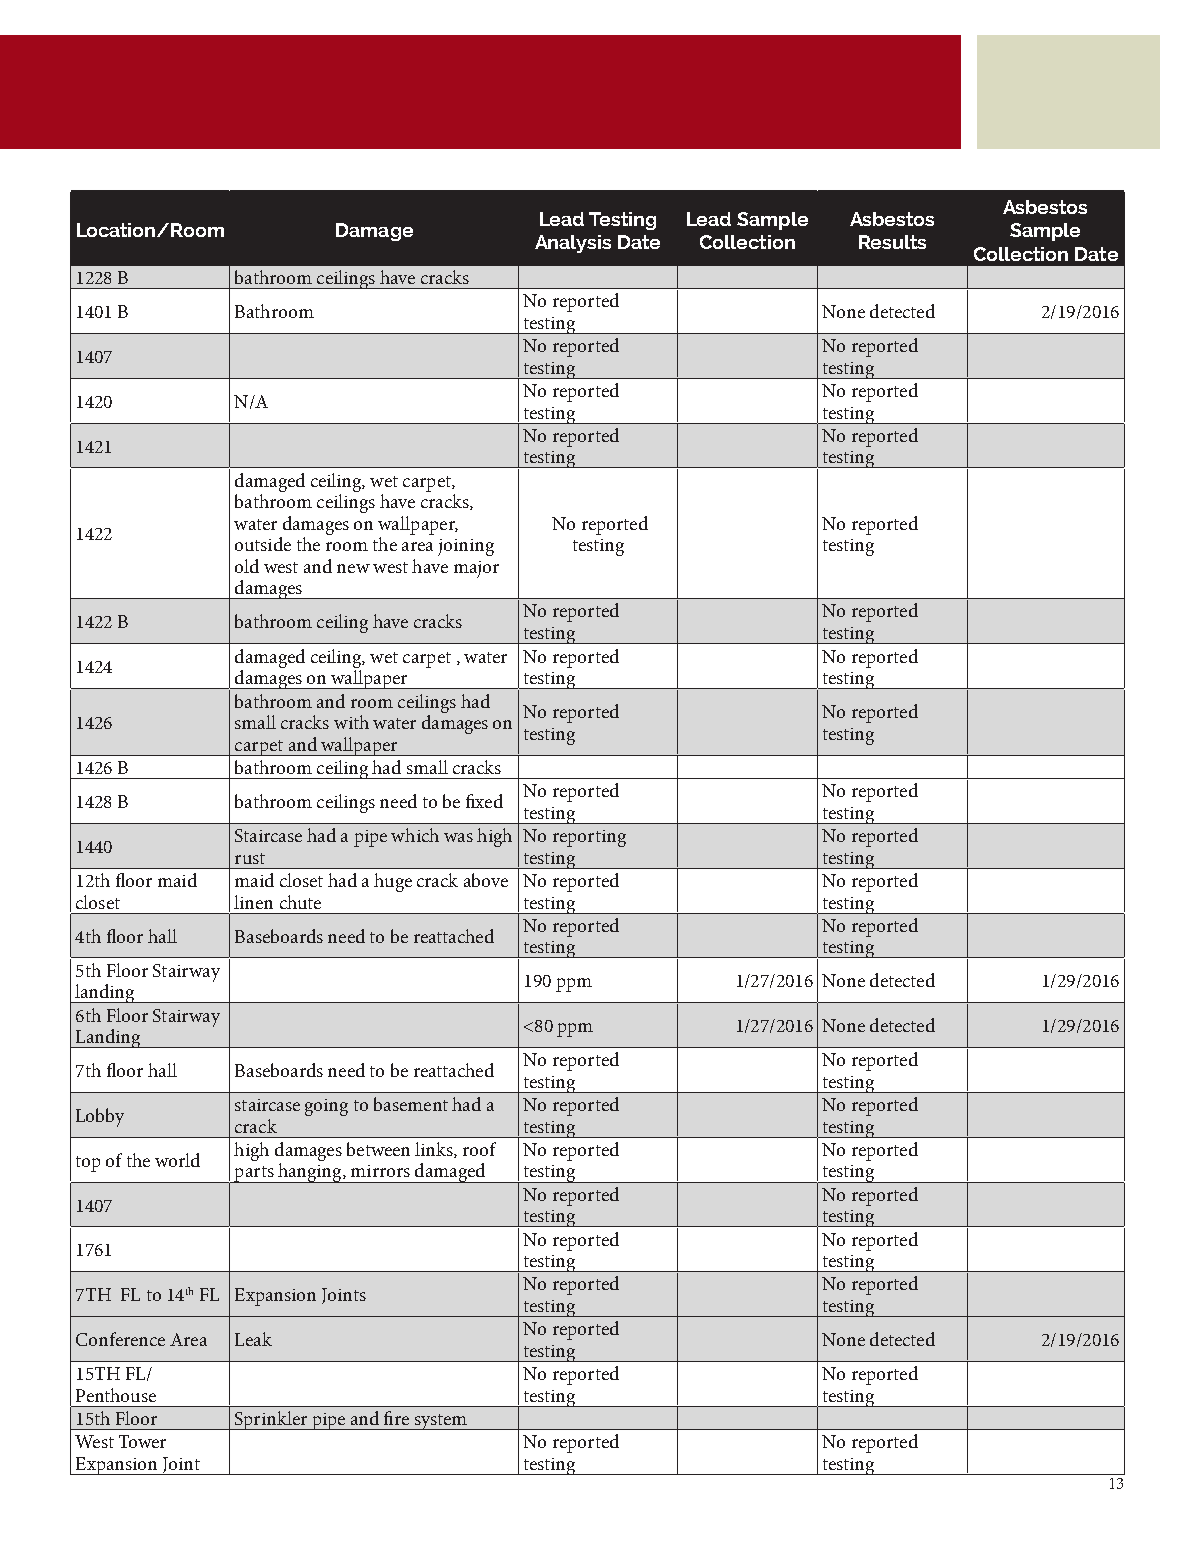 This page has height=1547, width=1195. Describe the element at coordinates (250, 858) in the page. I see `rust` at that location.
